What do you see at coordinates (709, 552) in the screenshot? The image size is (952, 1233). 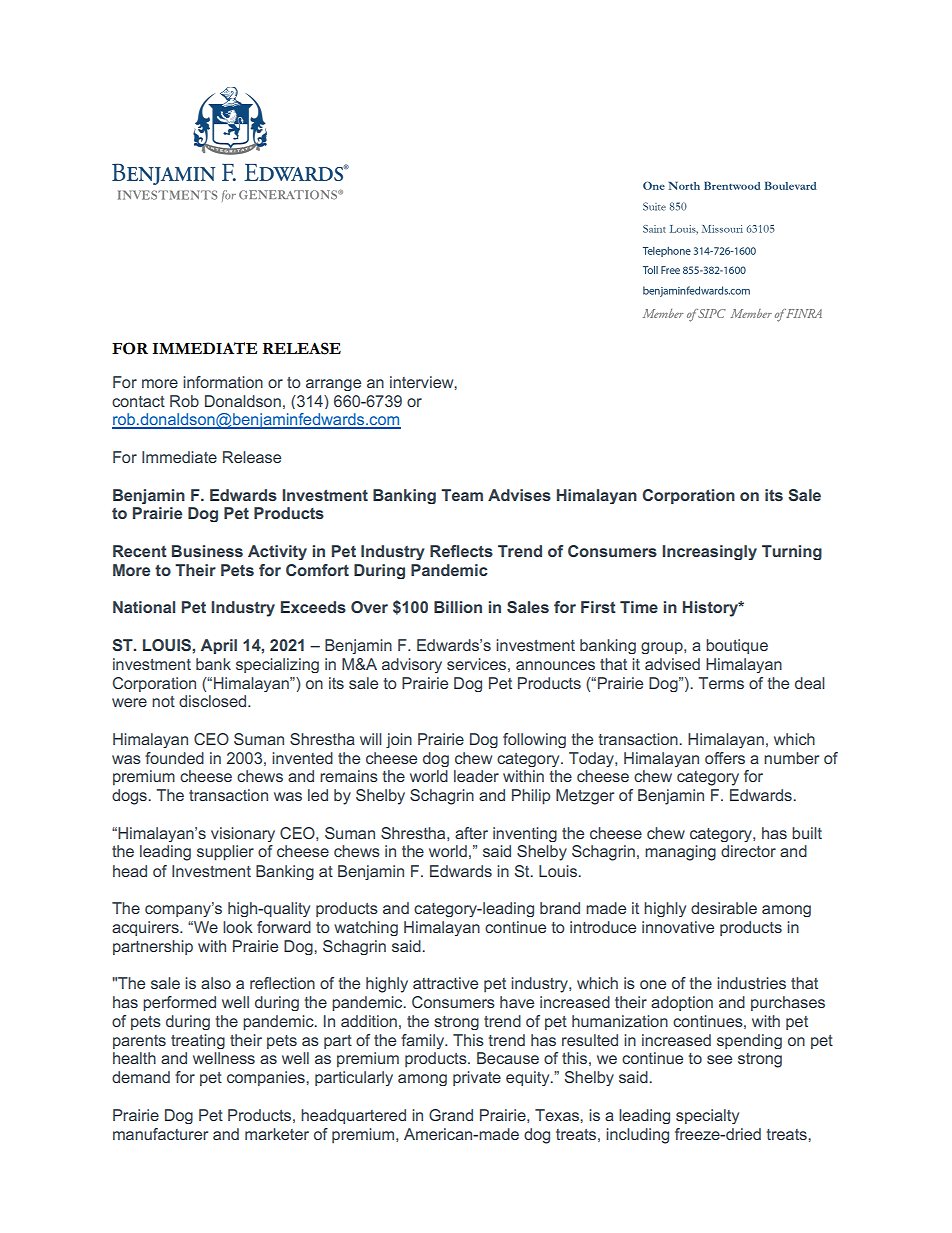 I see `Increasingly` at bounding box center [709, 552].
